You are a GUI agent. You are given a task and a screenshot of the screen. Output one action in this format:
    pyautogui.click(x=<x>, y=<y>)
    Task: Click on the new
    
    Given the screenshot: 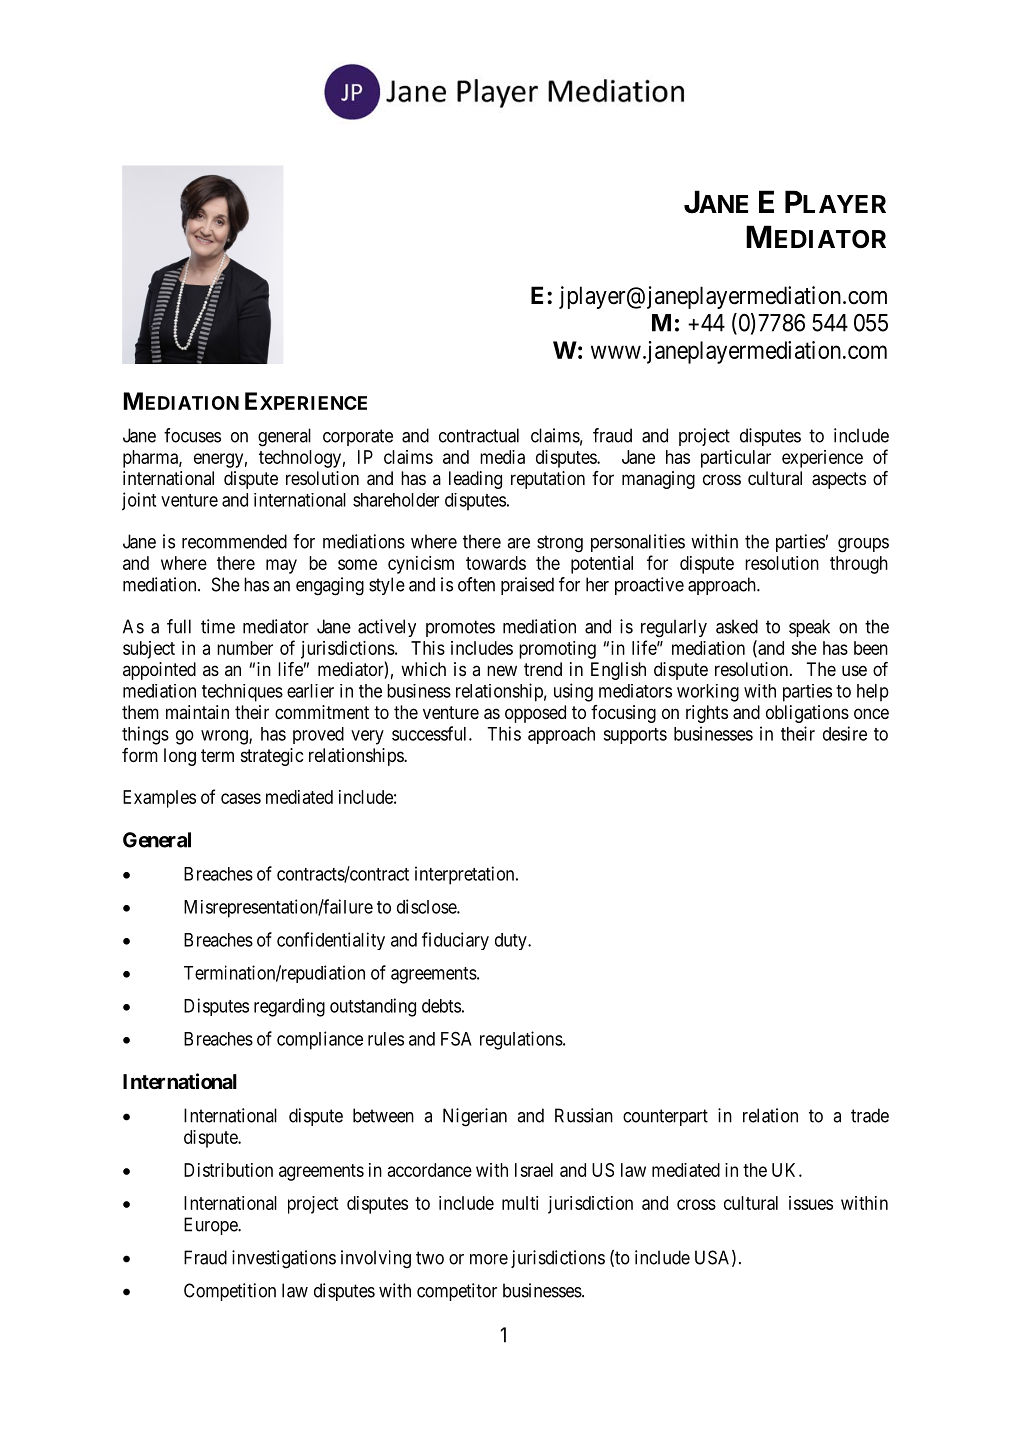 What is the action you would take?
    pyautogui.click(x=502, y=670)
